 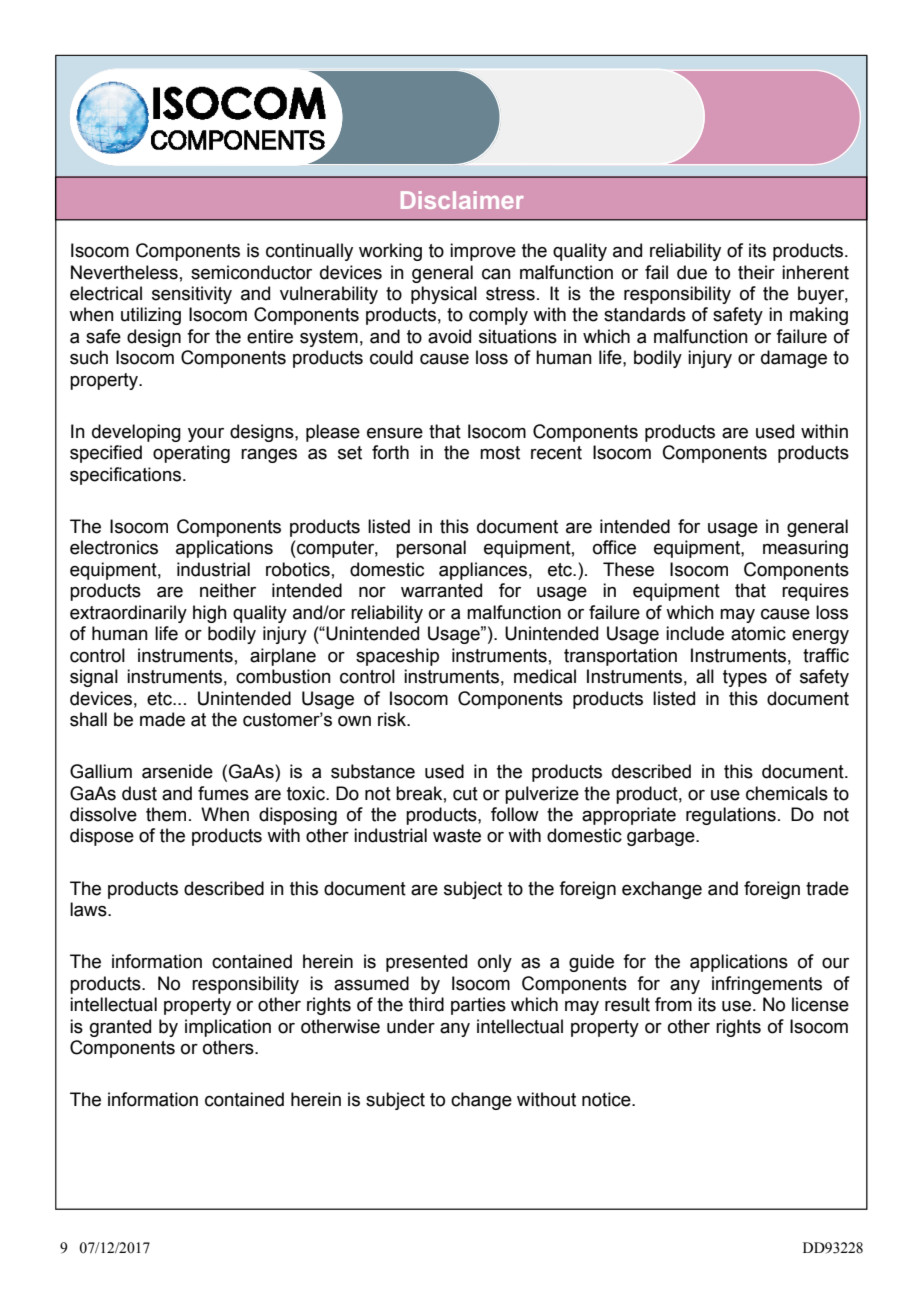 I want to click on Disclaimer, so click(x=462, y=200).
